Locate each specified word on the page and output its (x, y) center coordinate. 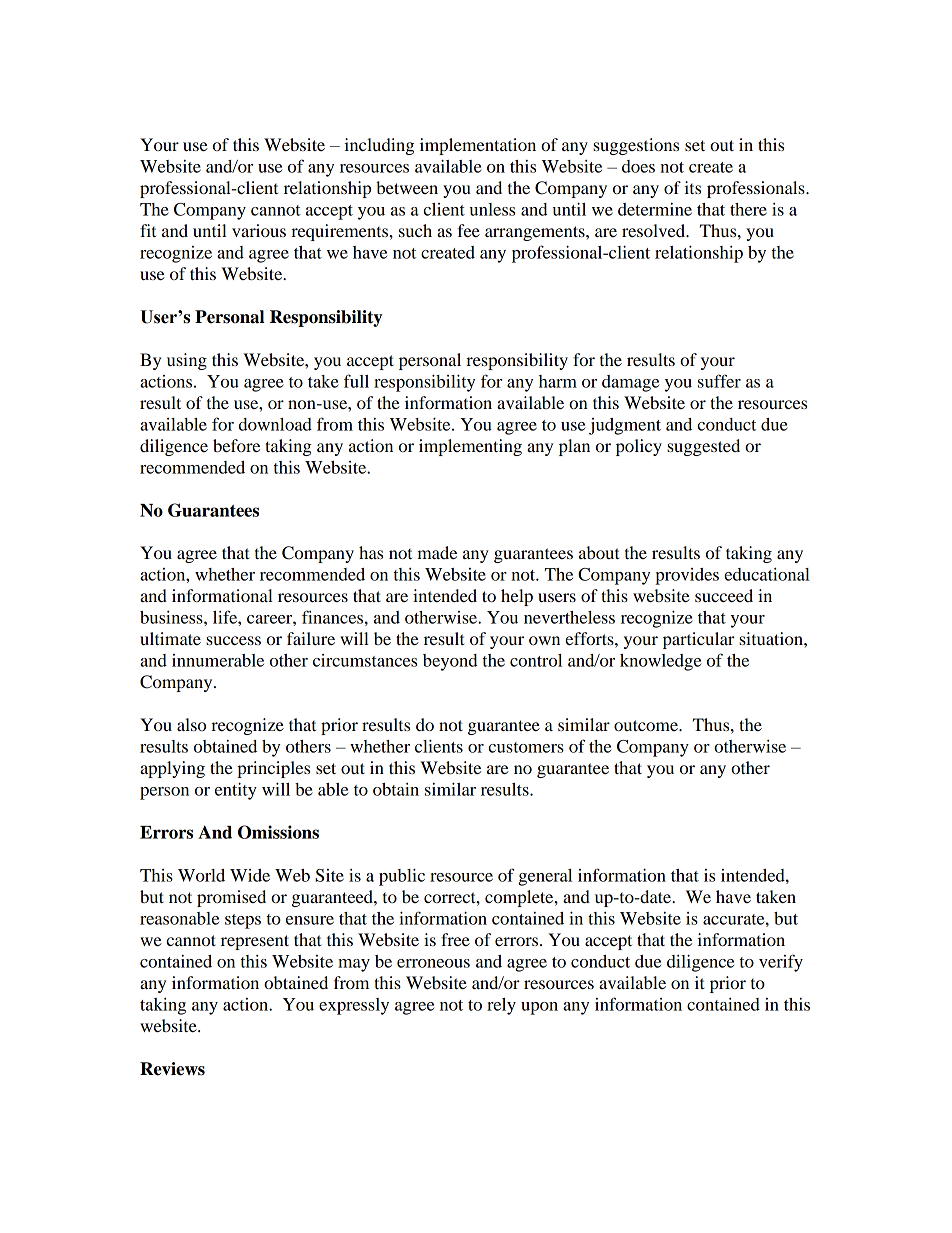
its (692, 187)
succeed (724, 595)
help (517, 597)
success (233, 640)
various (259, 230)
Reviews (172, 1069)
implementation (478, 146)
